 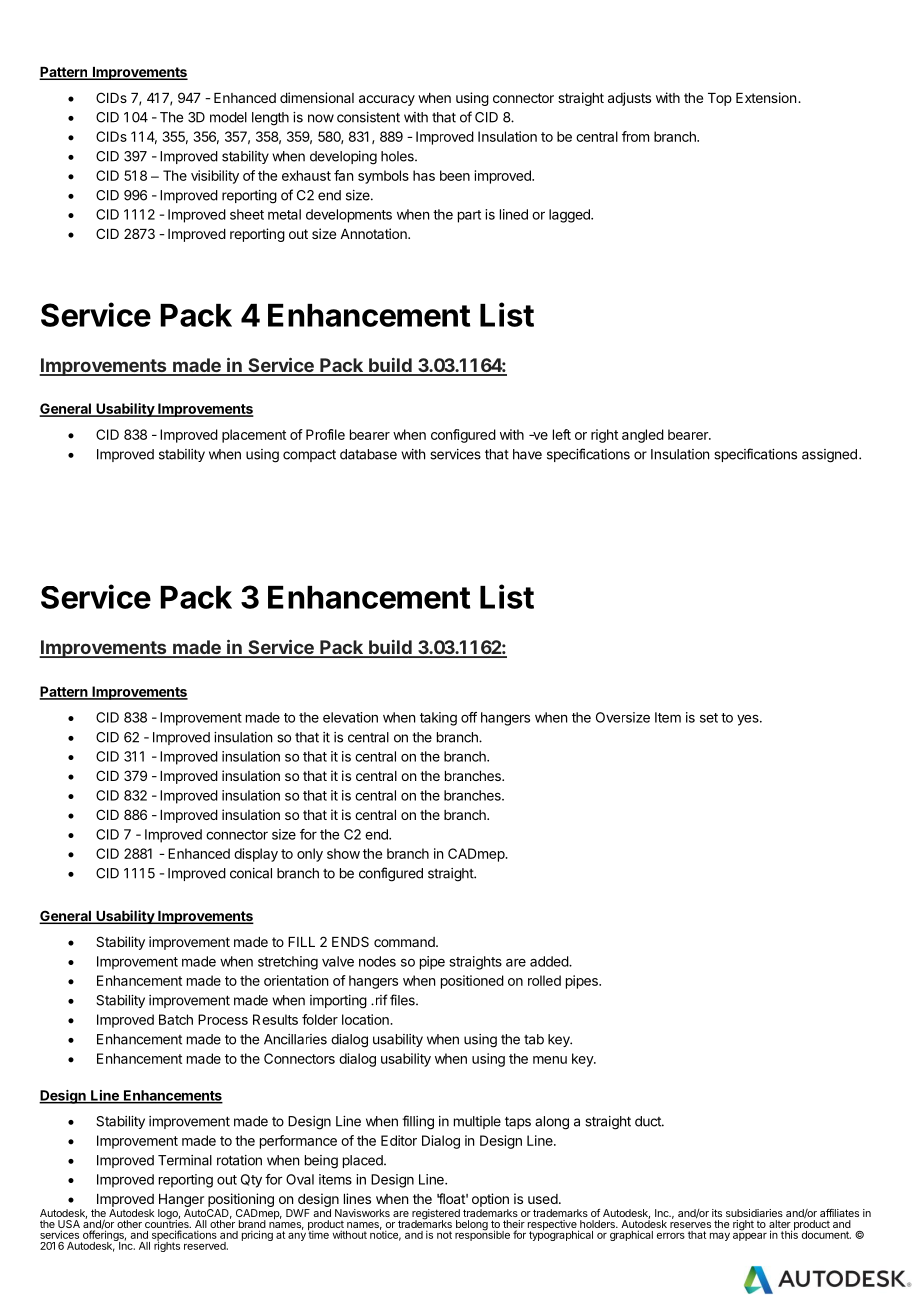 What do you see at coordinates (490, 1200) in the screenshot?
I see `option` at bounding box center [490, 1200].
